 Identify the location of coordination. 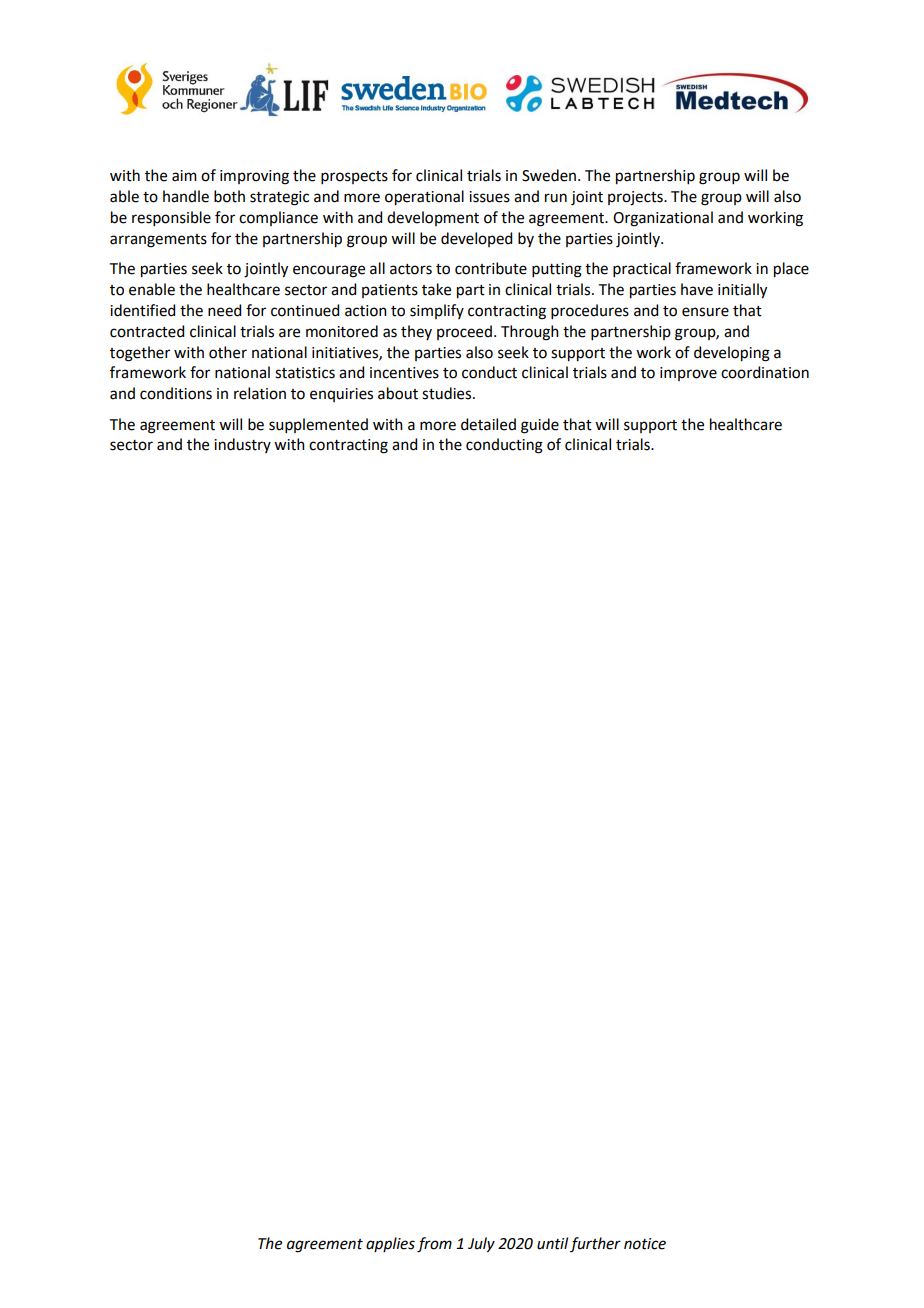
(765, 372).
